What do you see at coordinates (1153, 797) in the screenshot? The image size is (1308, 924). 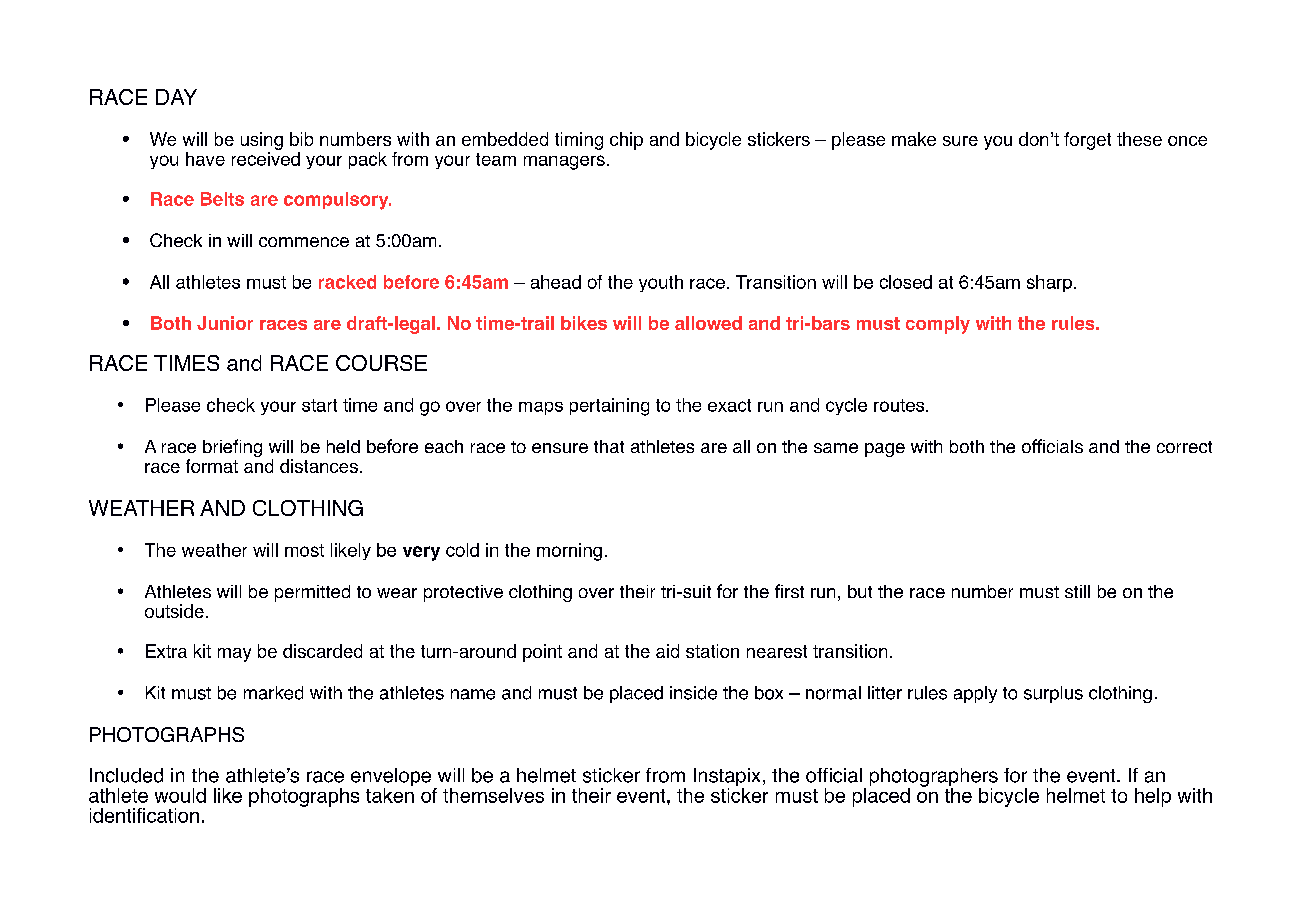 I see `help` at bounding box center [1153, 797].
